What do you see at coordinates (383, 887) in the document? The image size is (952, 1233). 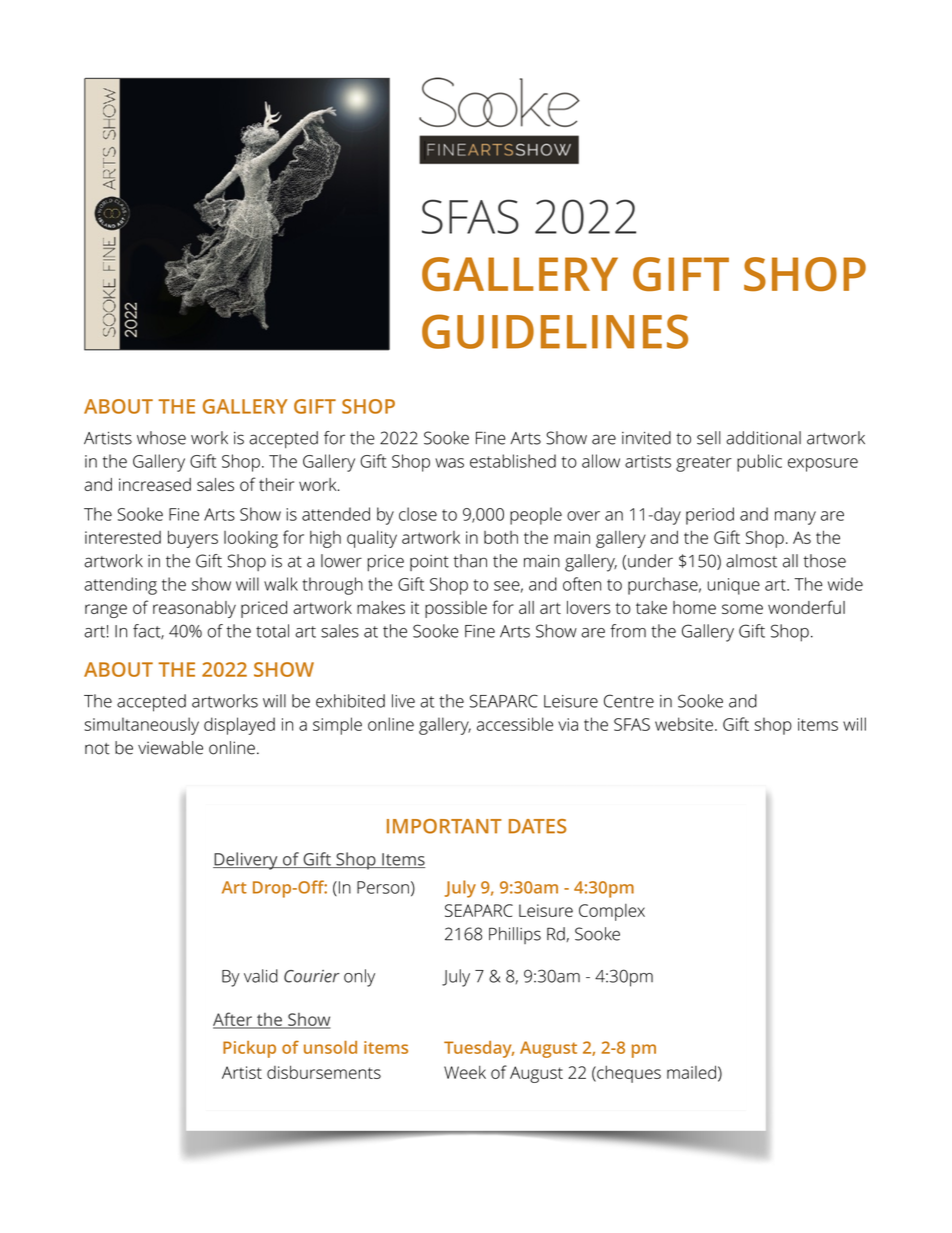 I see `Person` at bounding box center [383, 887].
